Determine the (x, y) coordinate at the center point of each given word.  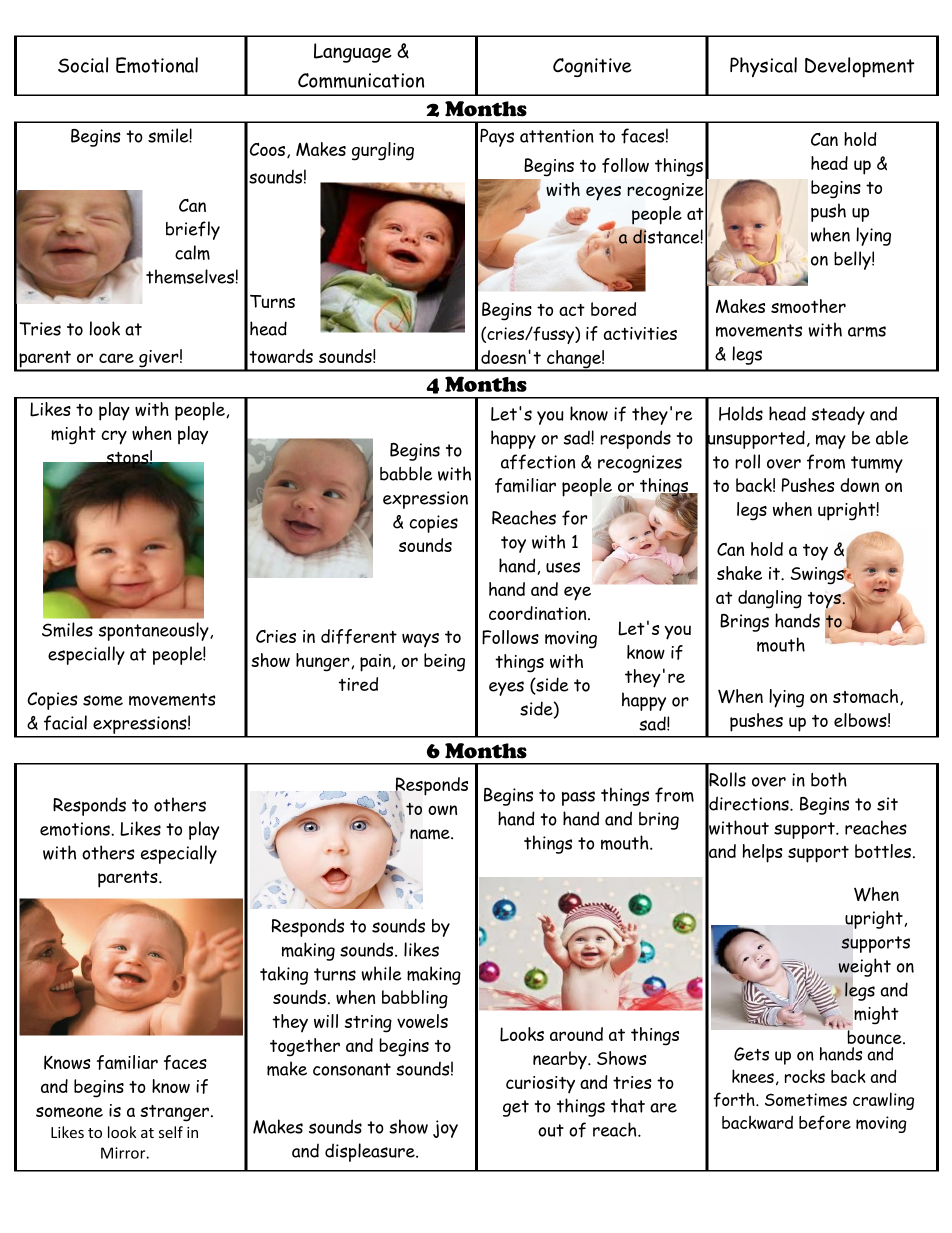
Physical (763, 67)
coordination (539, 613)
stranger (176, 1113)
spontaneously (155, 631)
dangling (770, 599)
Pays (497, 138)
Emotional (157, 65)
